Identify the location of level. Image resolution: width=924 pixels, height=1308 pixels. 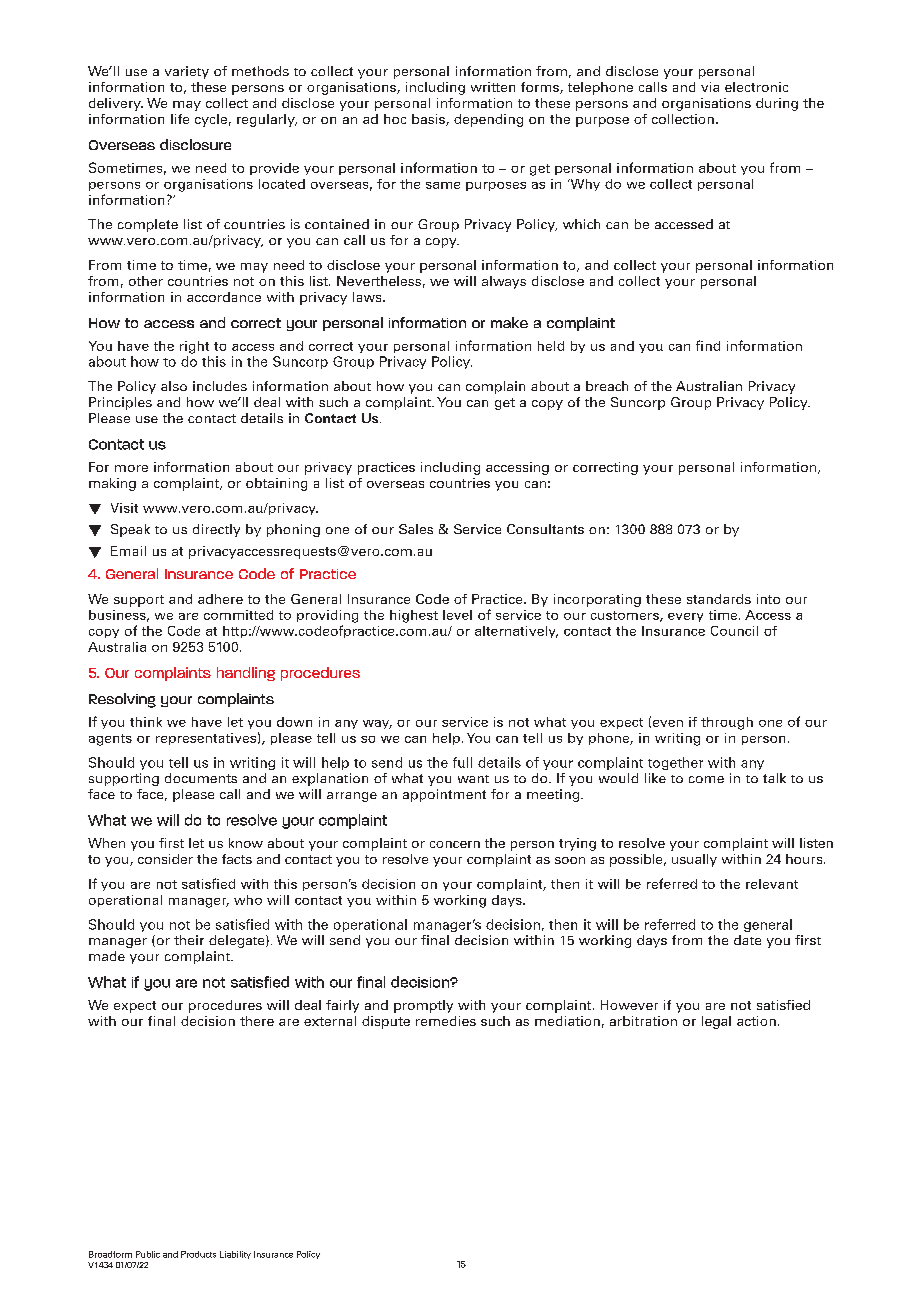
(457, 615).
